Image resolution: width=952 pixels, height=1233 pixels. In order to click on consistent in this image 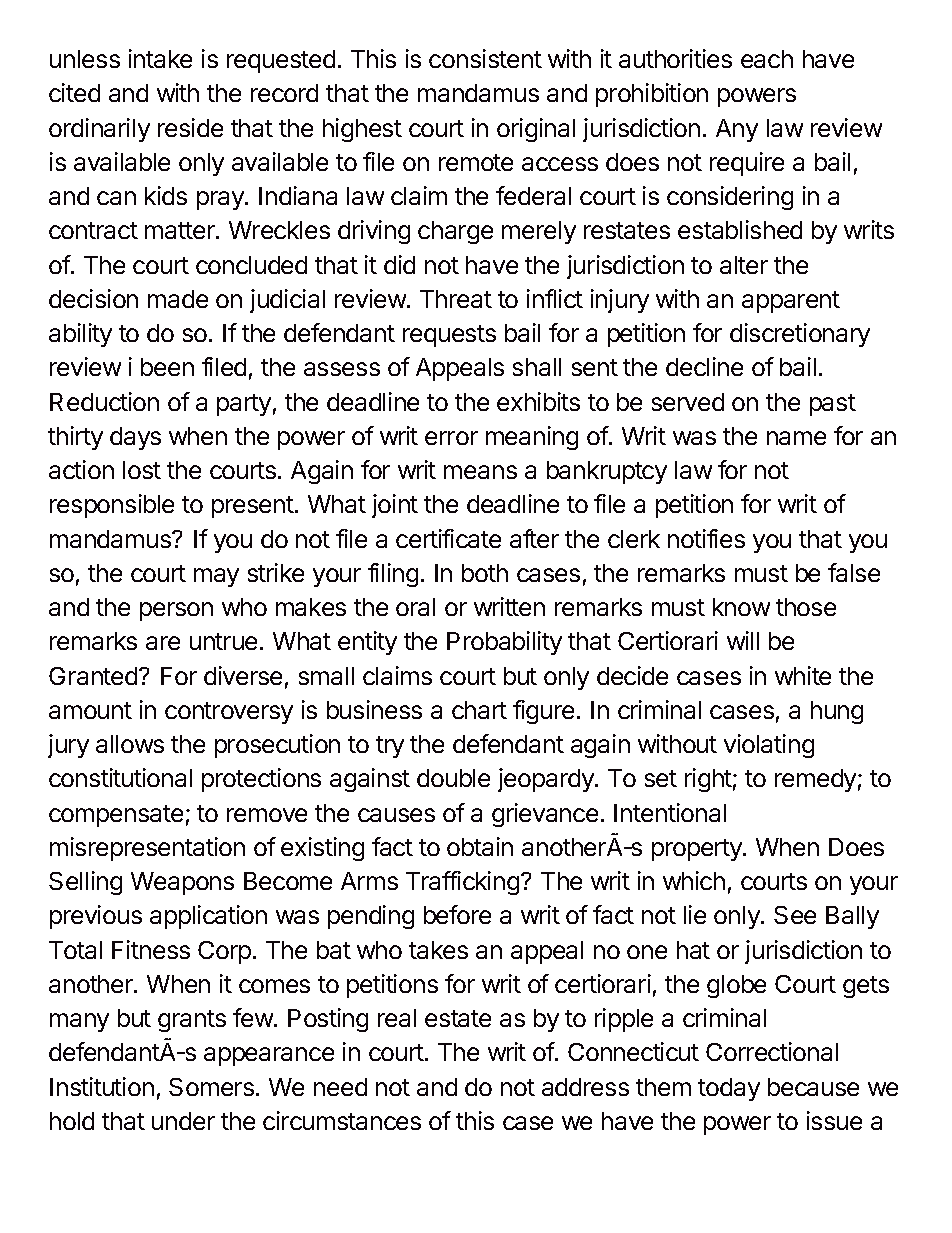, I will do `click(485, 58)`.
